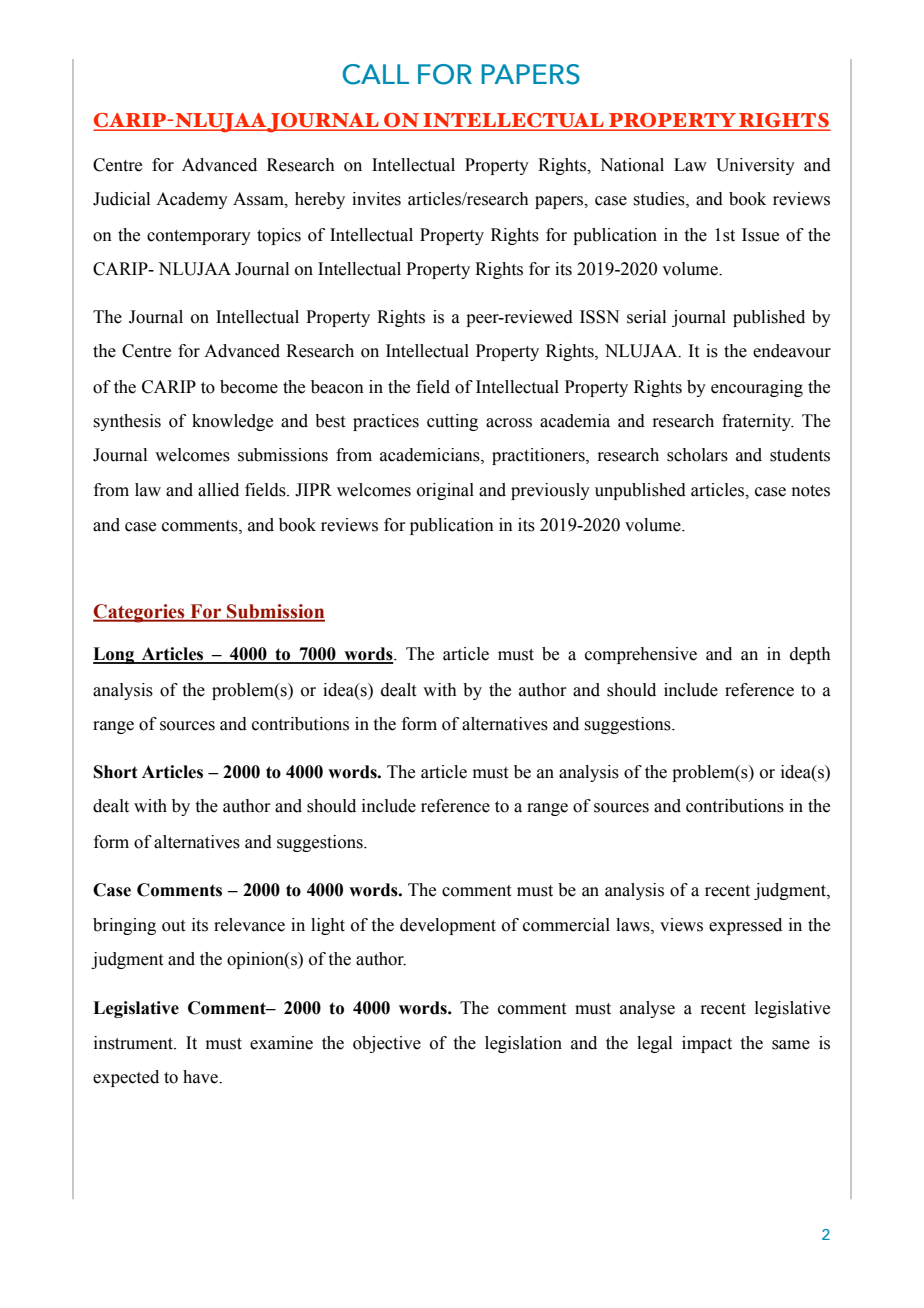 This screenshot has height=1308, width=924. I want to click on impact, so click(707, 1044).
